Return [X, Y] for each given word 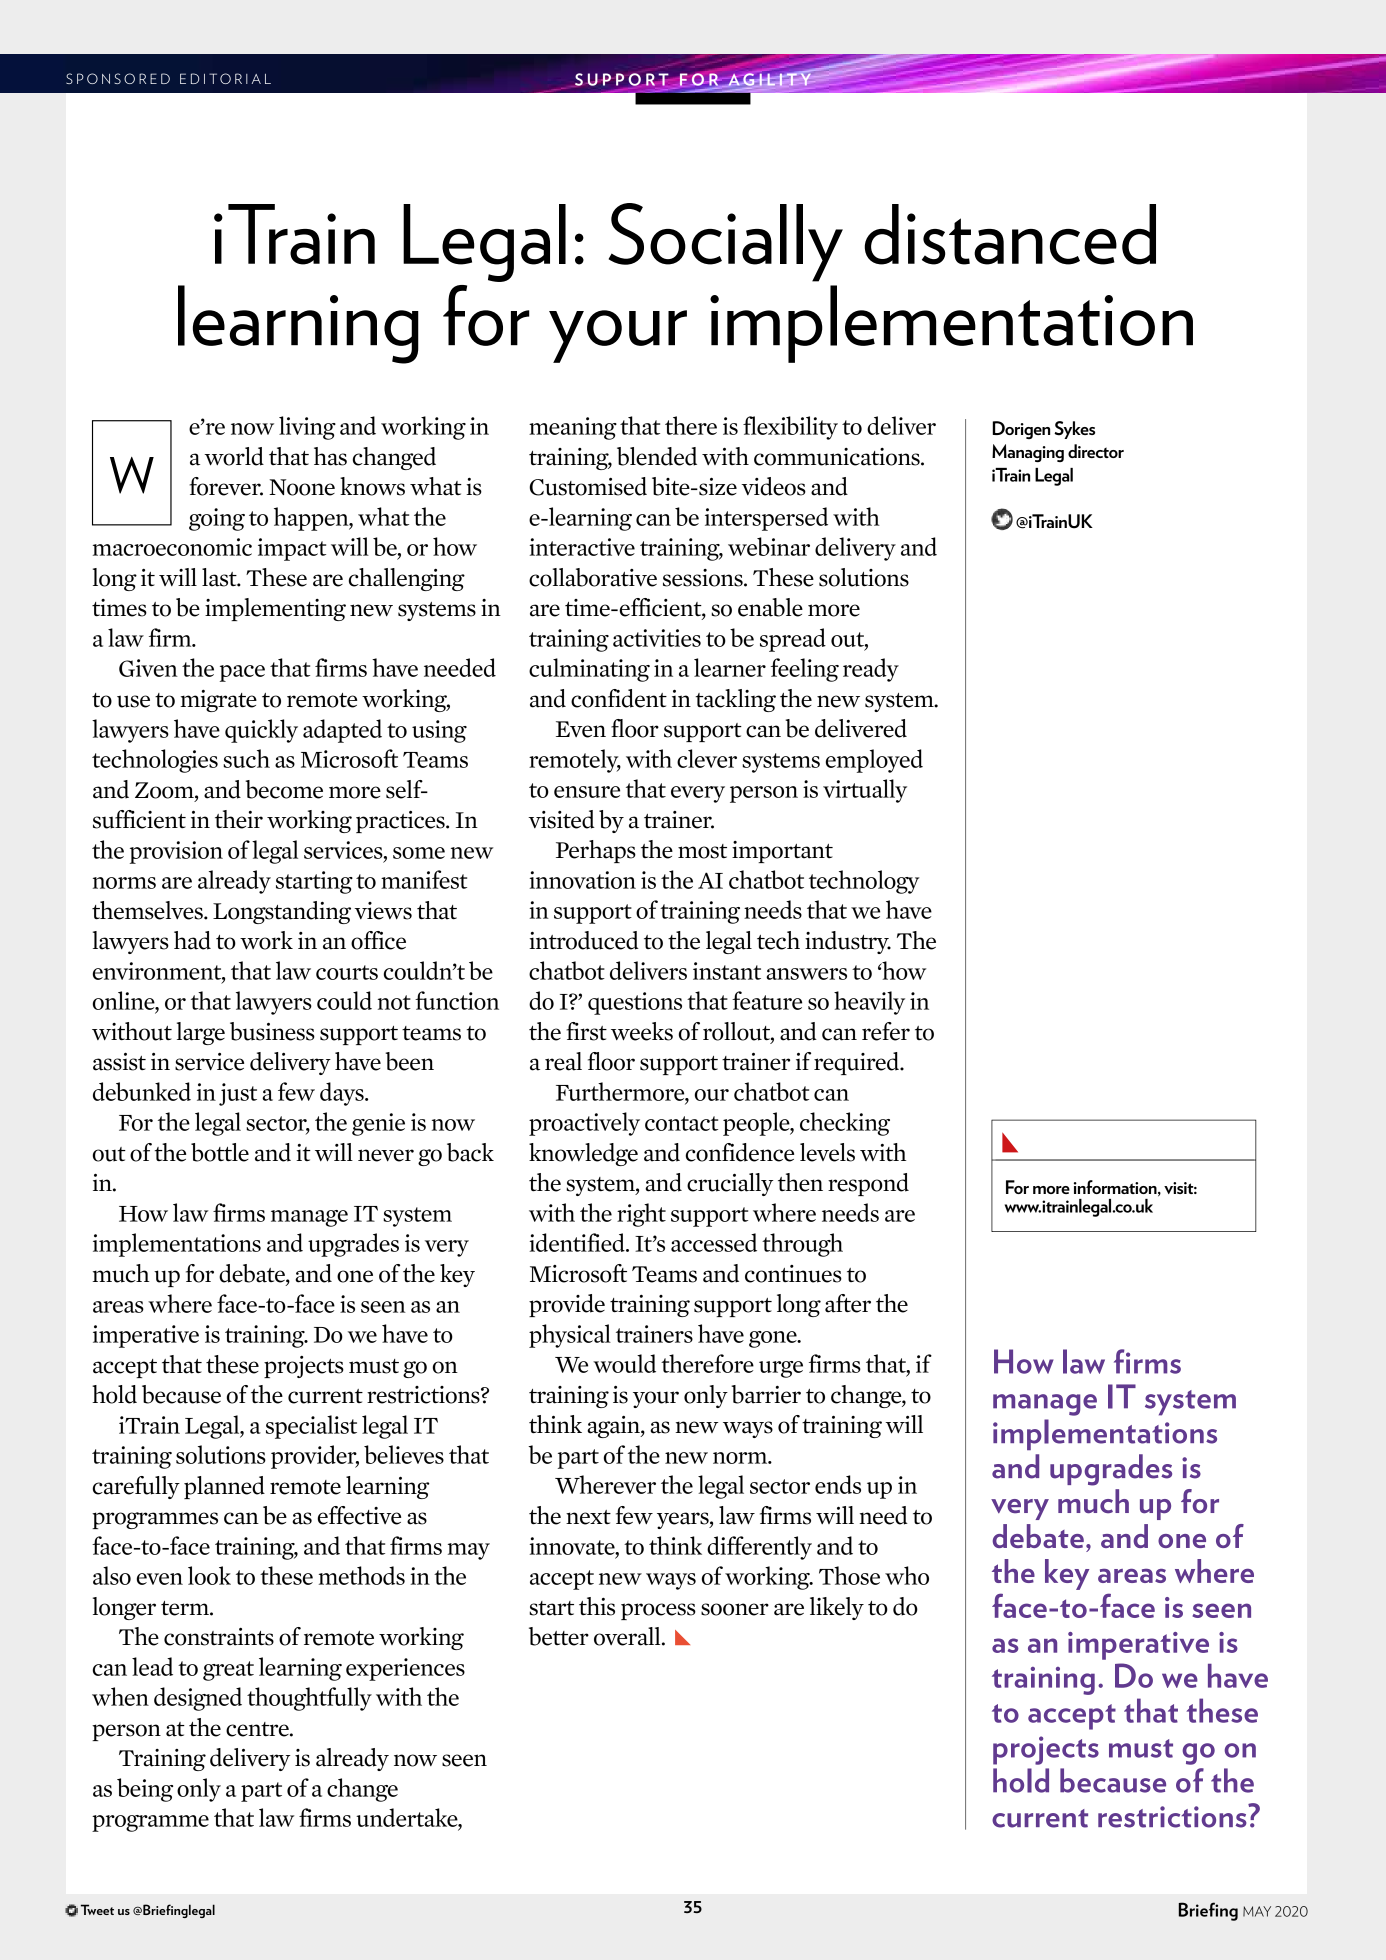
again [614, 1427]
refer [886, 1031]
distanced [1010, 234]
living [307, 428]
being [145, 1790]
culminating [589, 670]
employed [874, 761]
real [563, 1061]
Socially [726, 242]
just [238, 1094]
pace [242, 673]
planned [224, 1487]
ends [838, 1484]
